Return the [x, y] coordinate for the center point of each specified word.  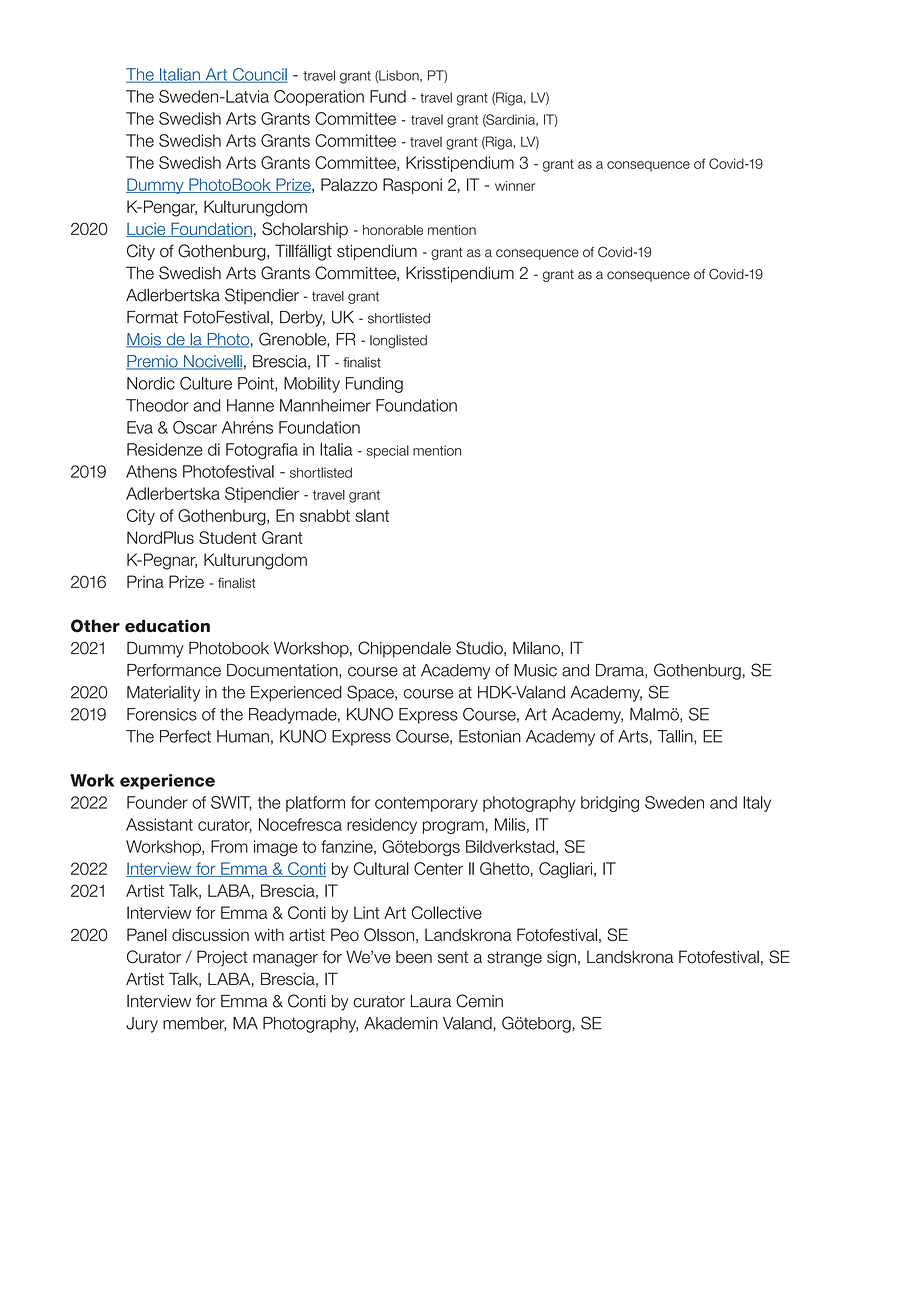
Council [259, 75]
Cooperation [319, 98]
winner [515, 186]
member [194, 1024]
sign [561, 958]
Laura [431, 1001]
